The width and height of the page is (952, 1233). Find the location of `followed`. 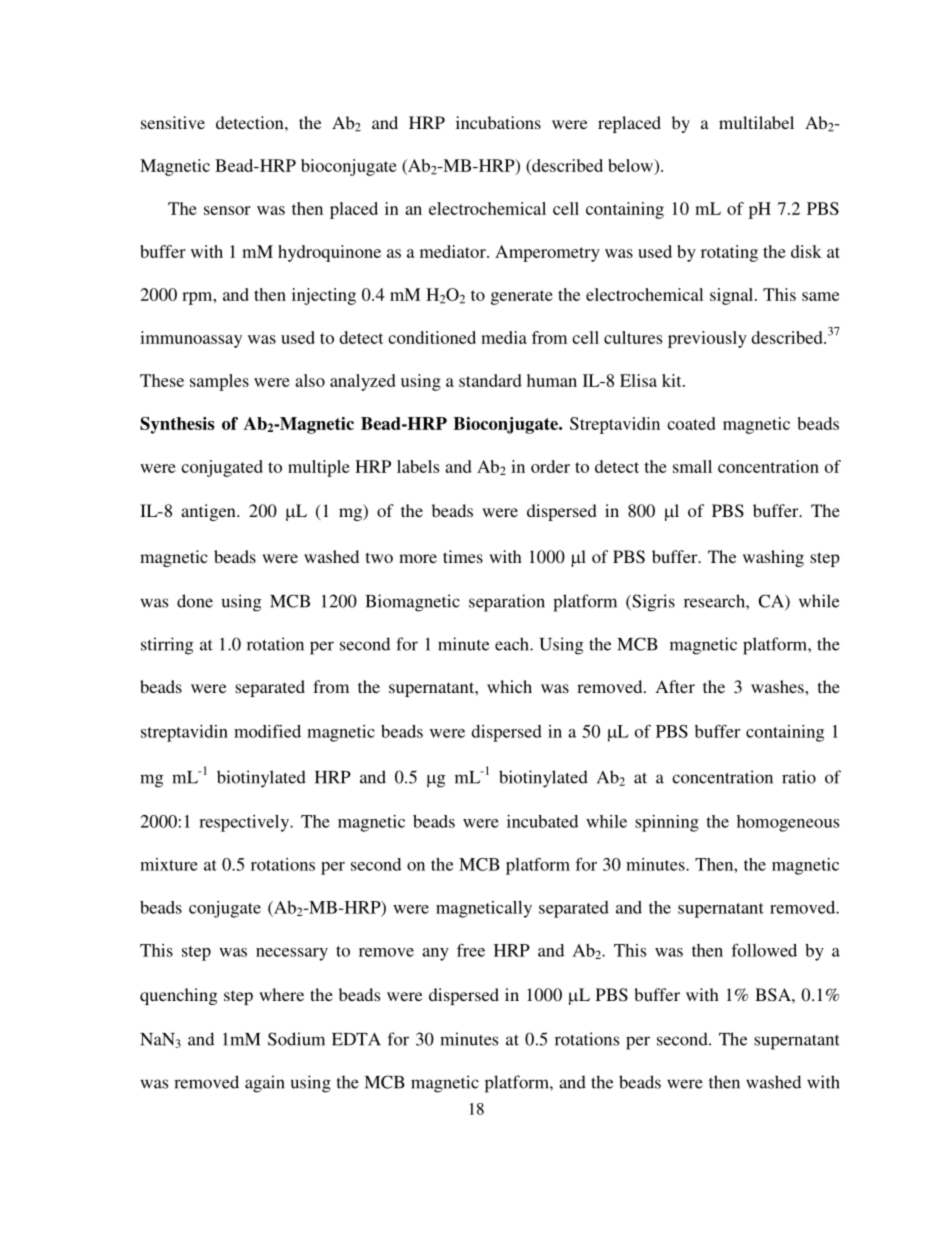

followed is located at coordinates (764, 950).
